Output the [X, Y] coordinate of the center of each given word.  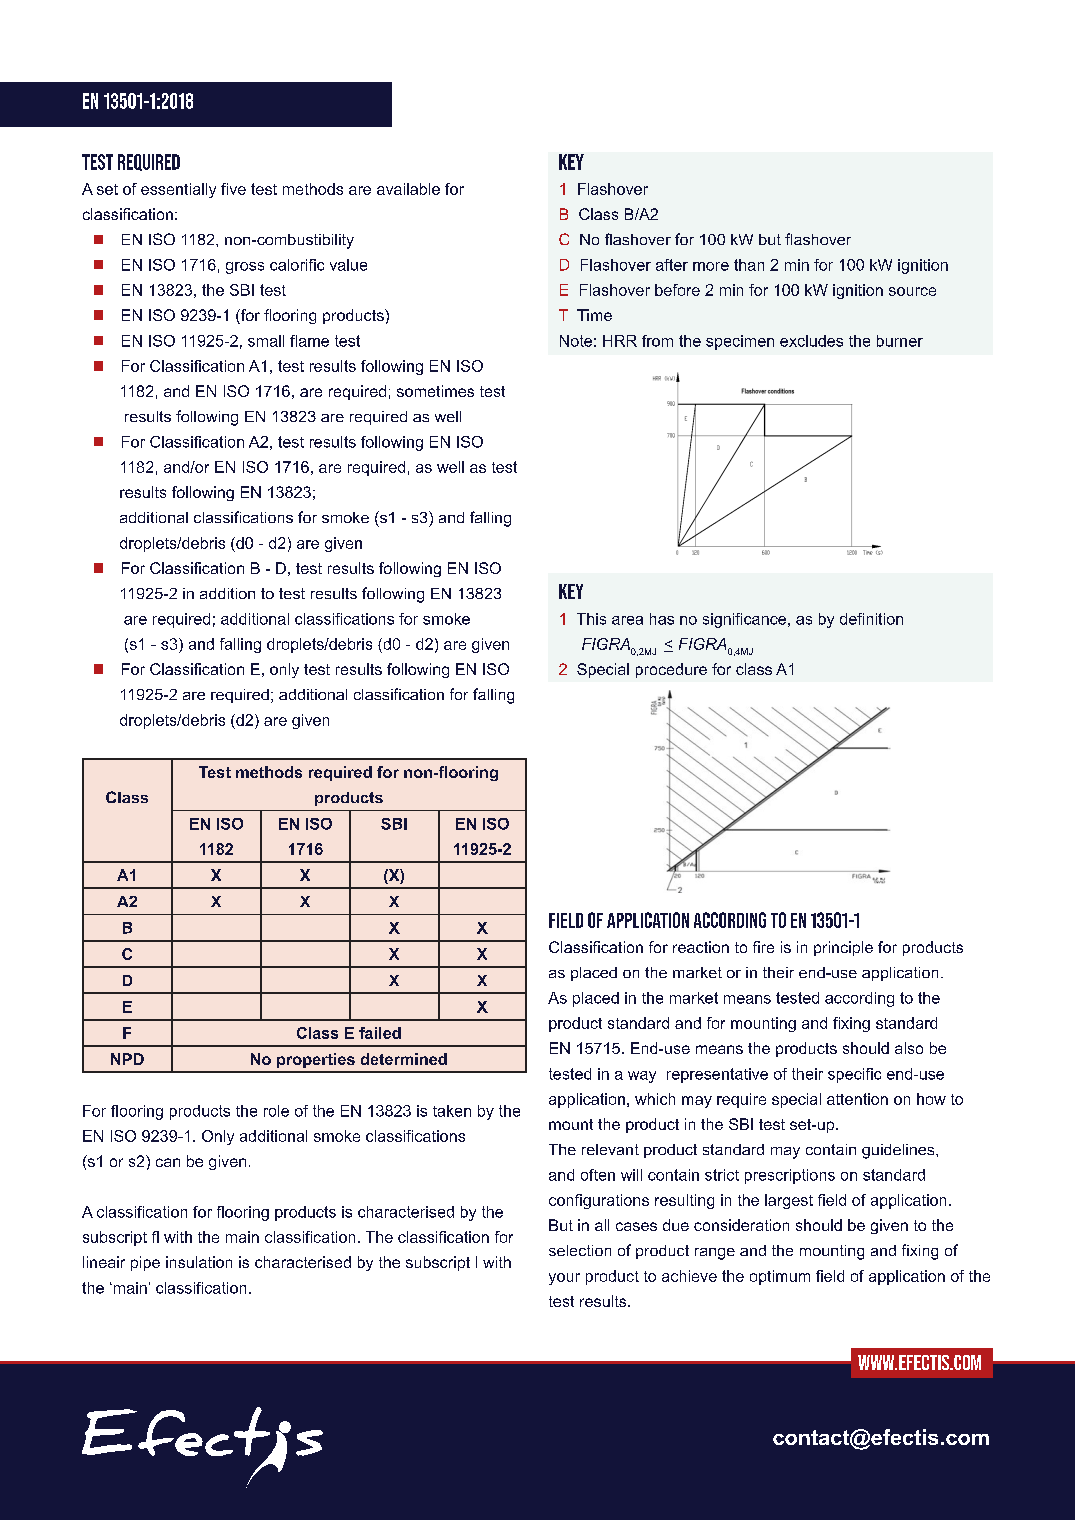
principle [843, 948]
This [591, 619]
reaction [701, 947]
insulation [199, 1262]
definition [871, 619]
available [408, 189]
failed [380, 1033]
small [266, 341]
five [233, 189]
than [749, 265]
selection [580, 1250]
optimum [780, 1277]
